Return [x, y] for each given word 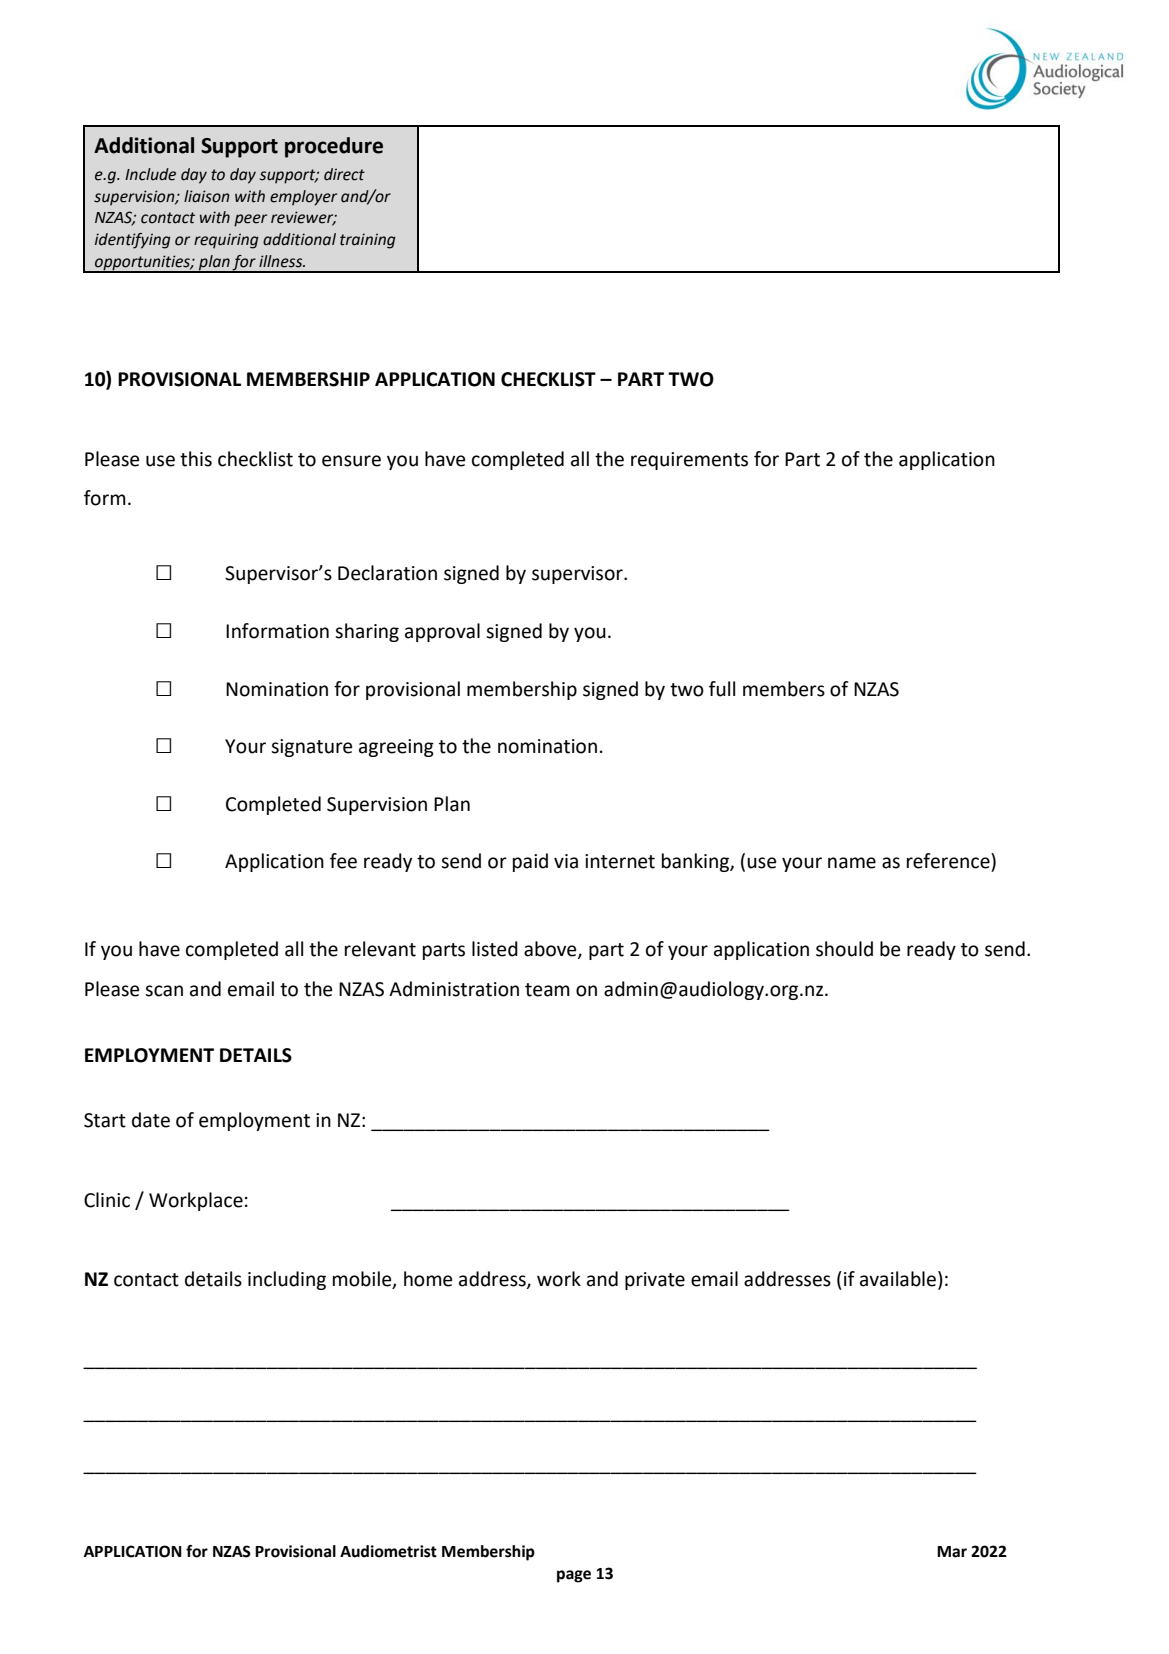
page [574, 1576]
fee [343, 861]
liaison [207, 196]
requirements [689, 461]
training [368, 241]
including [287, 1280]
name [852, 863]
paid [530, 862]
